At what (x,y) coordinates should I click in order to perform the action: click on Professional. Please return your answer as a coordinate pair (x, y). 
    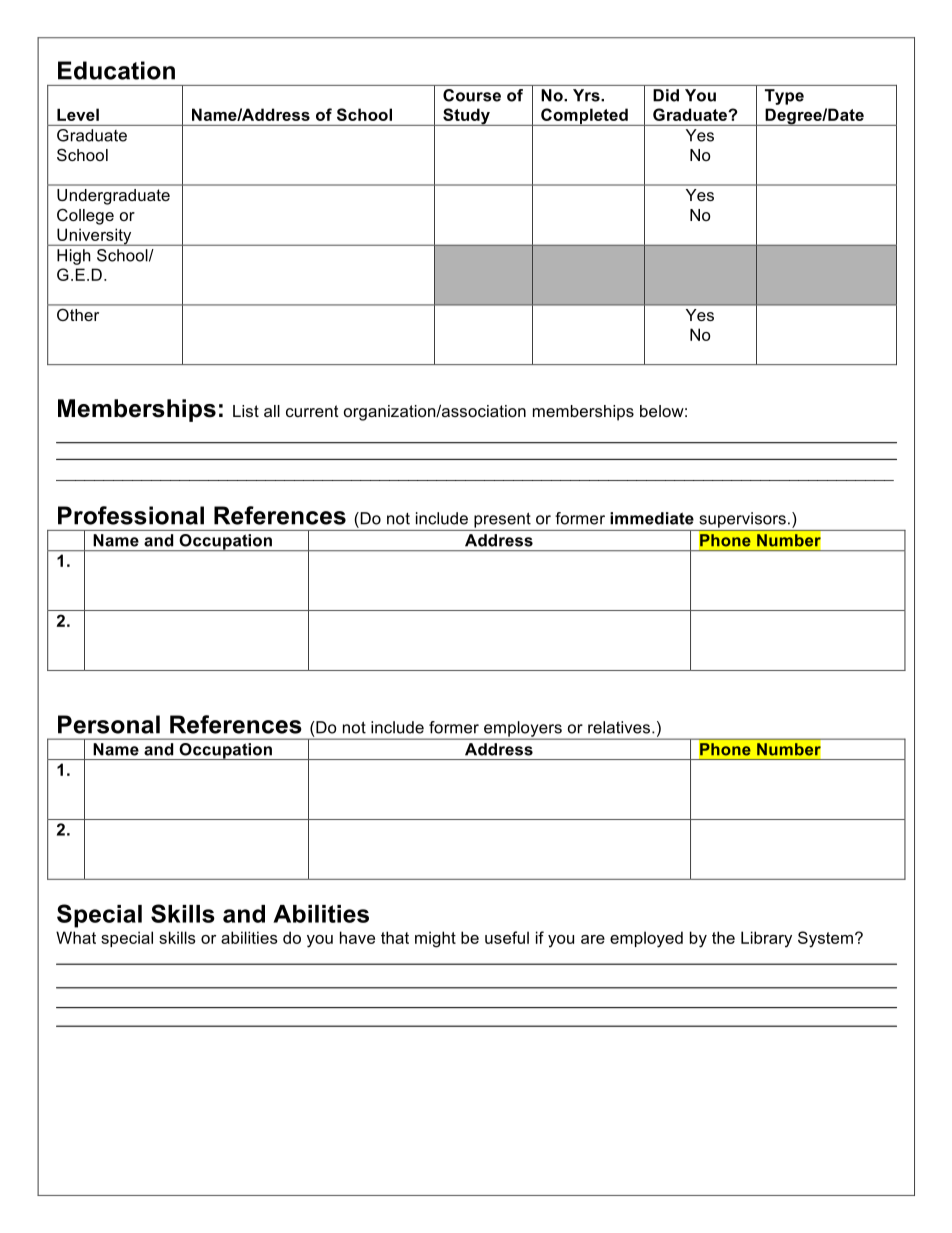
    Looking at the image, I should click on (131, 515).
